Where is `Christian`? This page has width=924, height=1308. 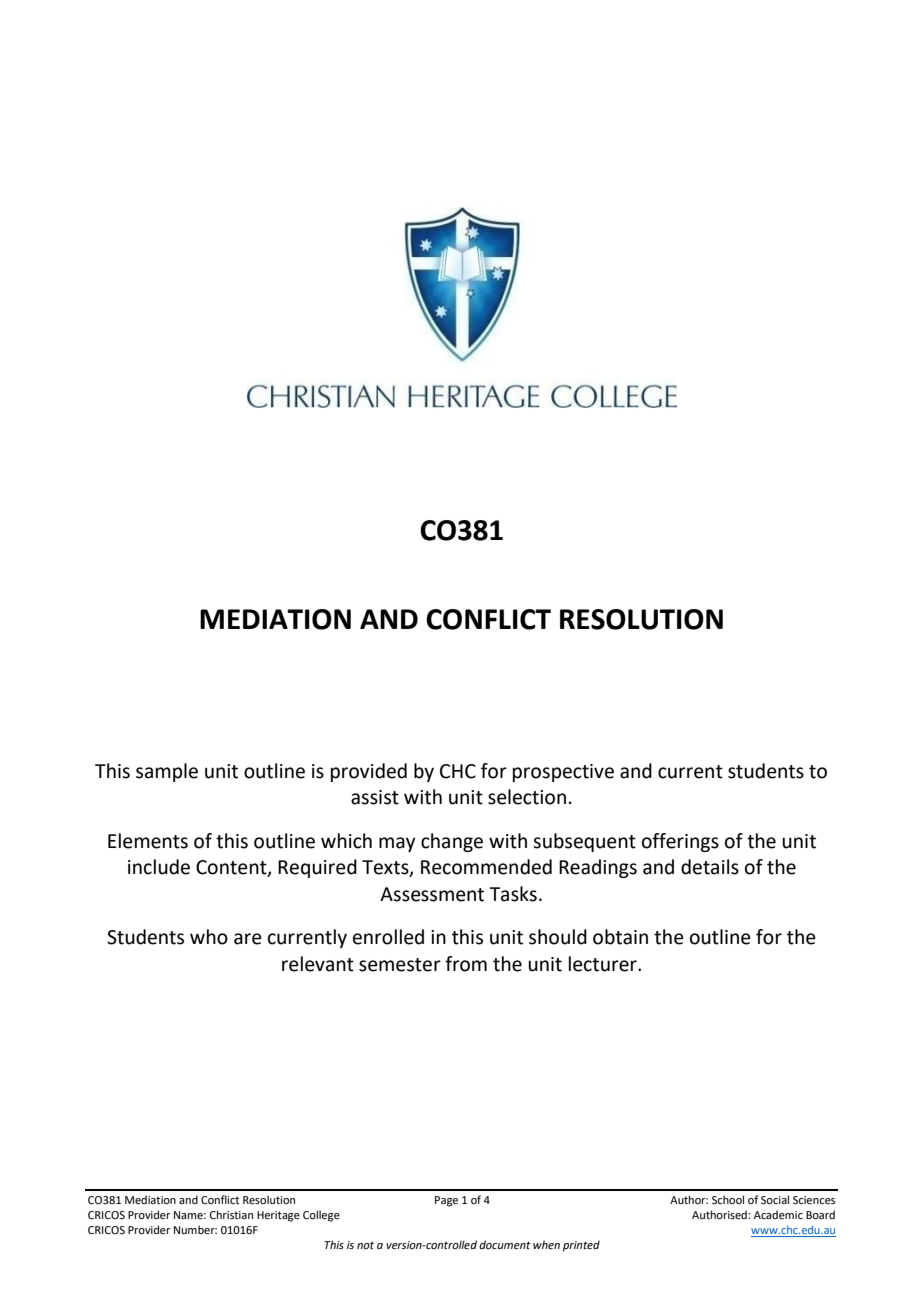
Christian is located at coordinates (231, 1214).
